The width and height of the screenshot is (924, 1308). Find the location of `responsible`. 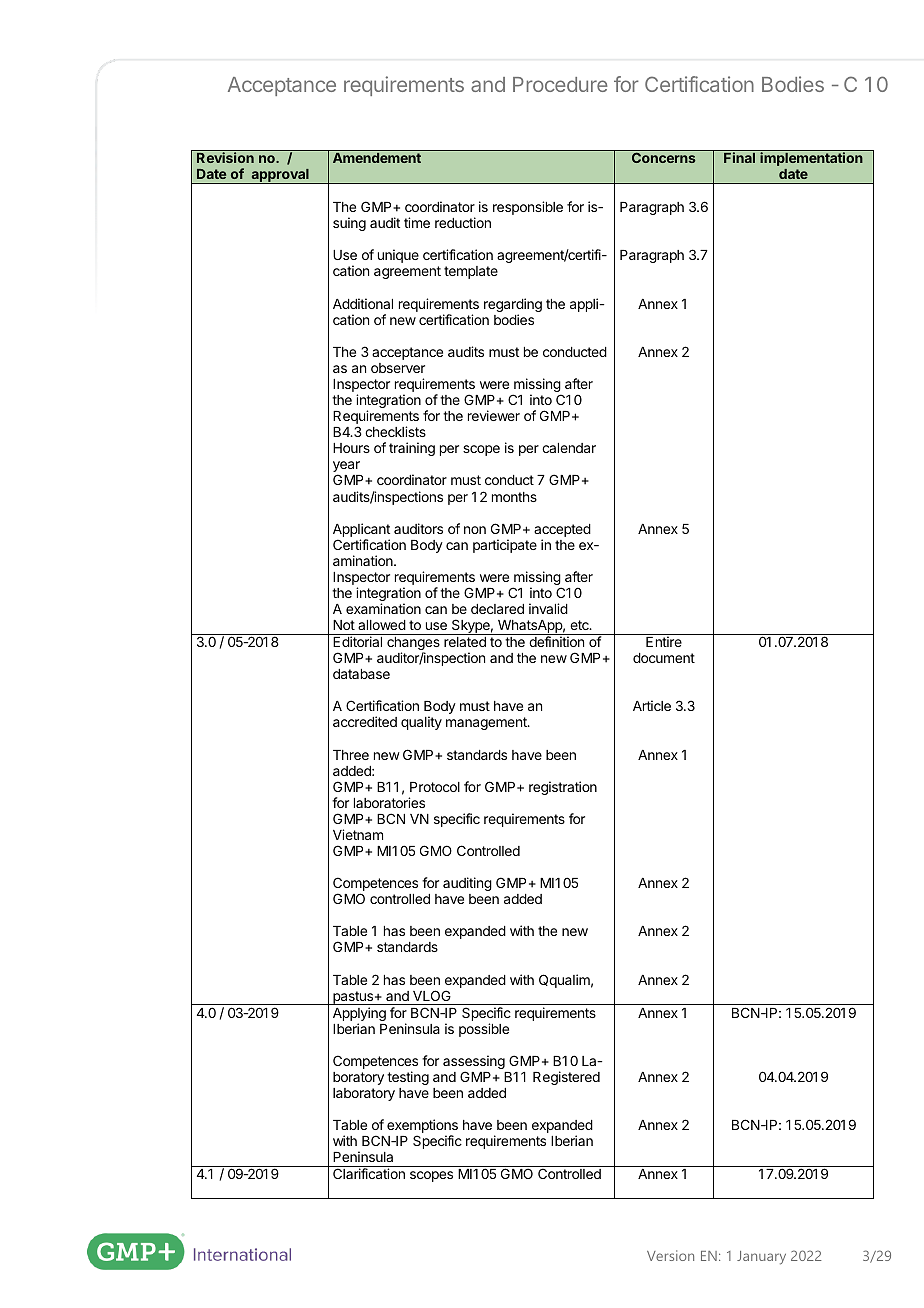

responsible is located at coordinates (528, 208).
